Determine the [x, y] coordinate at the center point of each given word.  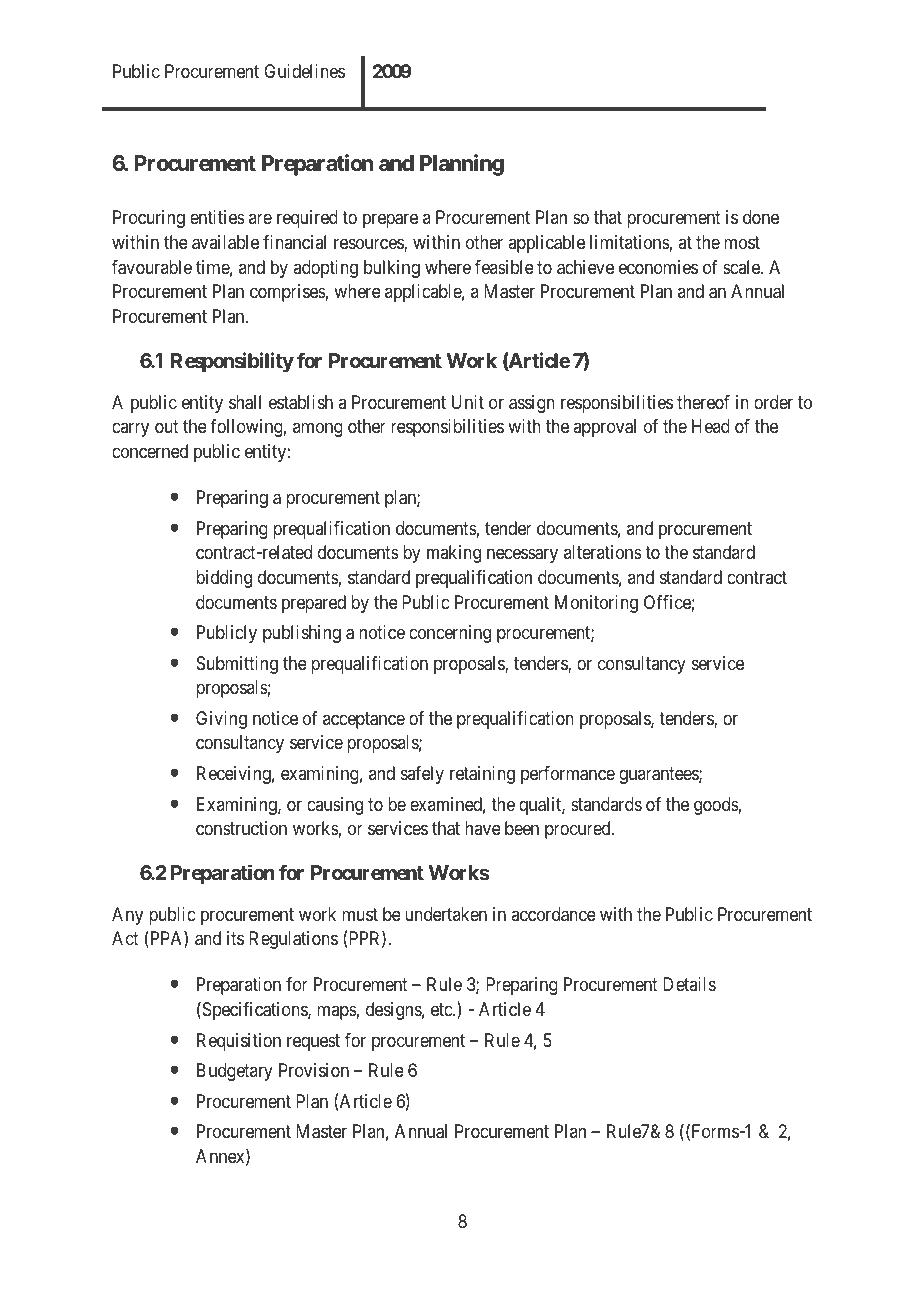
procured [579, 830]
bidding [224, 579]
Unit [468, 402]
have [483, 828]
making [454, 554]
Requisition [239, 1042]
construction [241, 828]
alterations [603, 552]
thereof [703, 402]
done [761, 217]
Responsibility [232, 362]
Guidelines [304, 71]
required [307, 219]
